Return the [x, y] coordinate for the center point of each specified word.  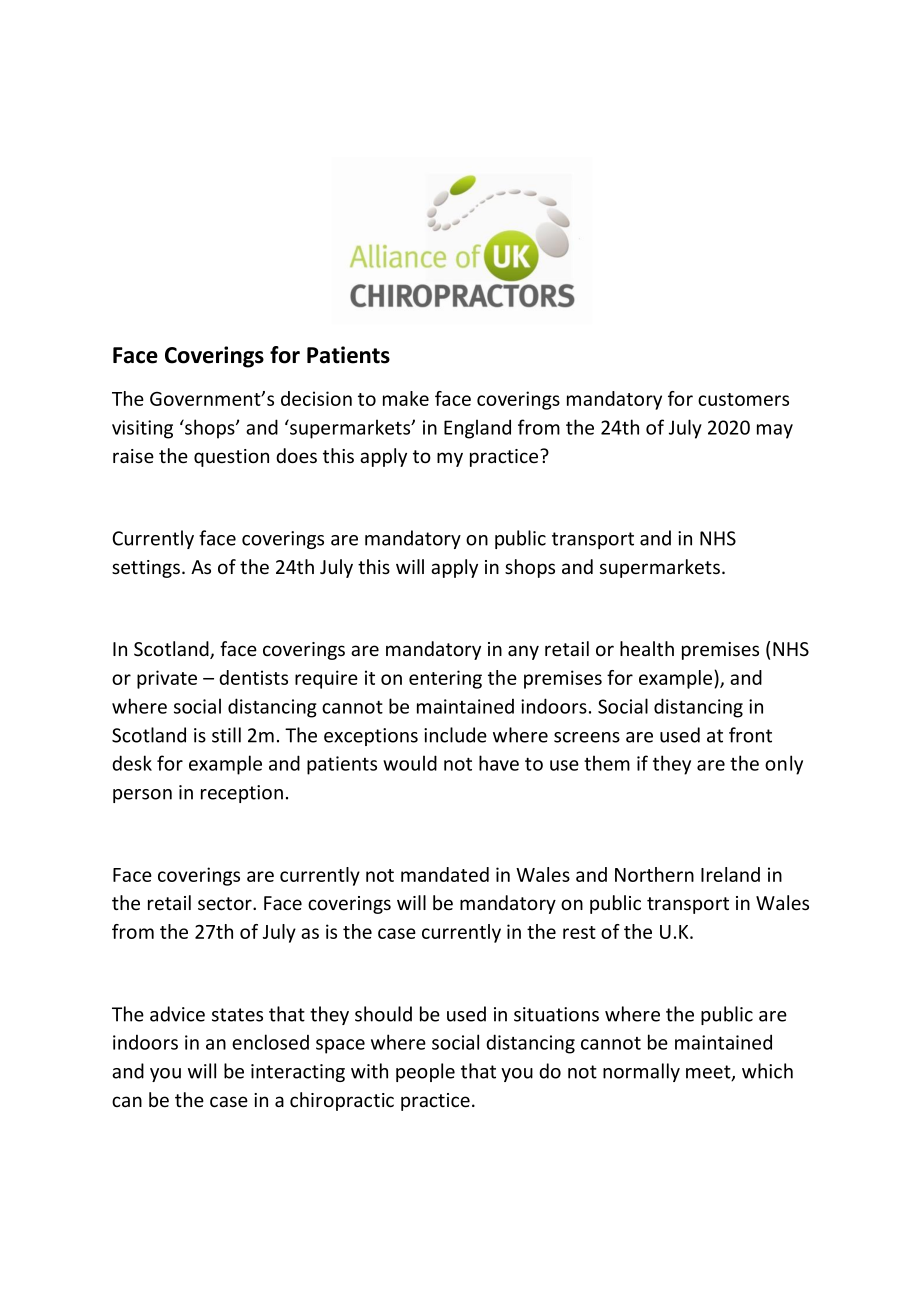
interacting [298, 1073]
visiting [142, 429]
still [226, 735]
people [425, 1072]
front [750, 735]
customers [743, 399]
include [455, 735]
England [477, 429]
